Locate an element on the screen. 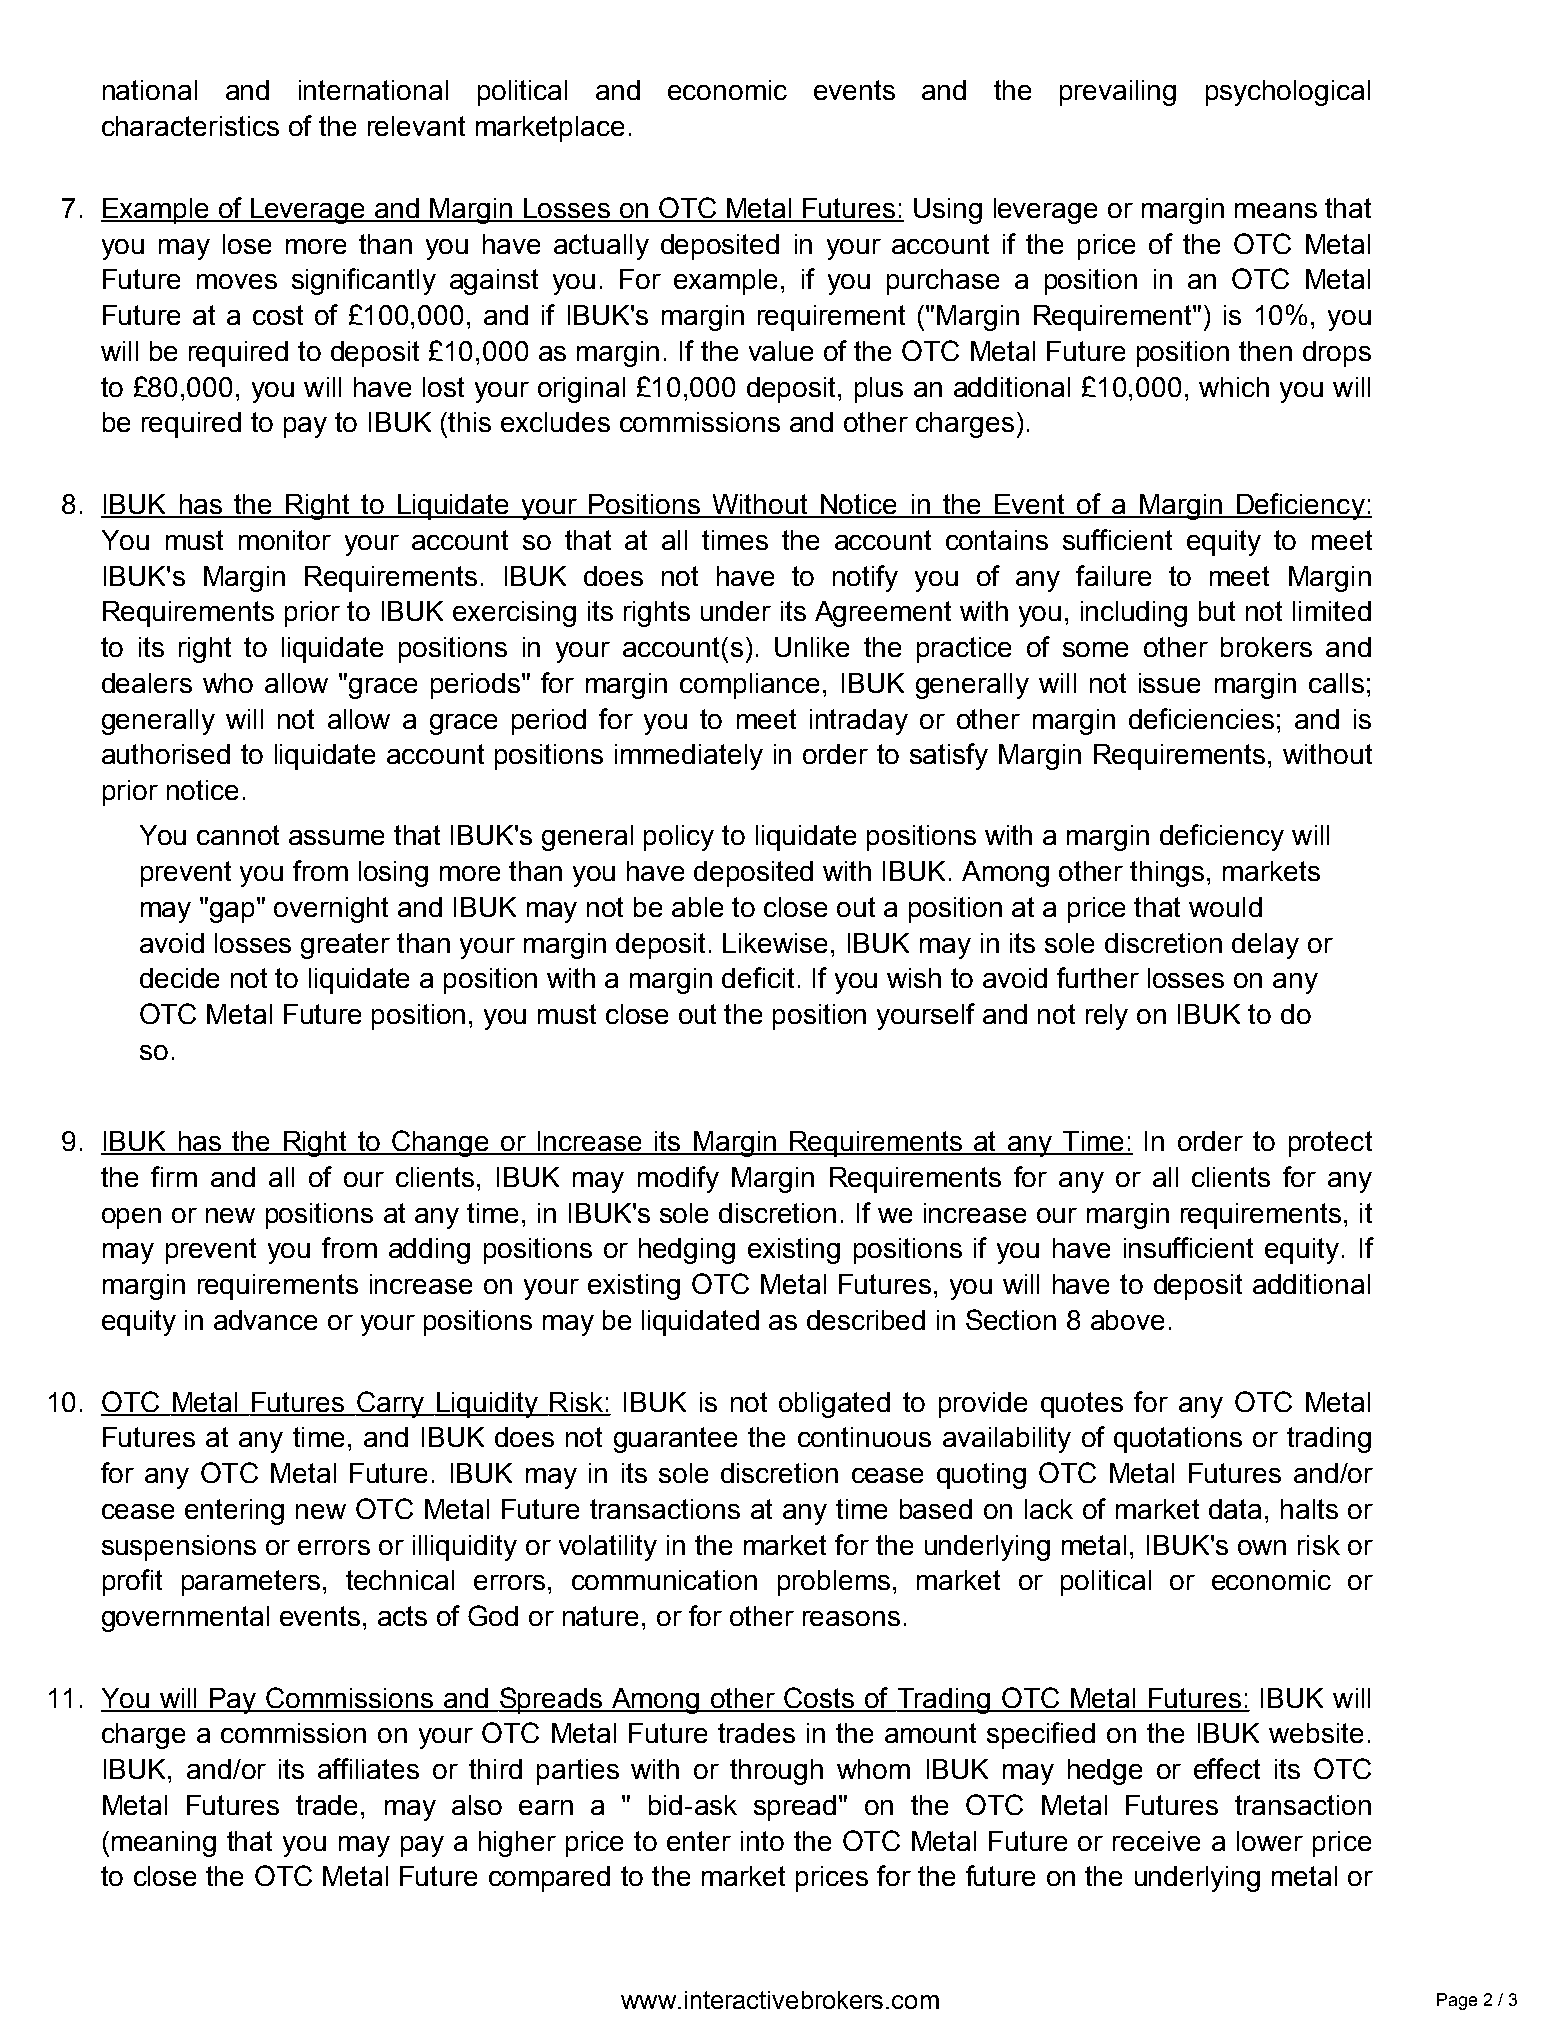  protect is located at coordinates (1330, 1144).
